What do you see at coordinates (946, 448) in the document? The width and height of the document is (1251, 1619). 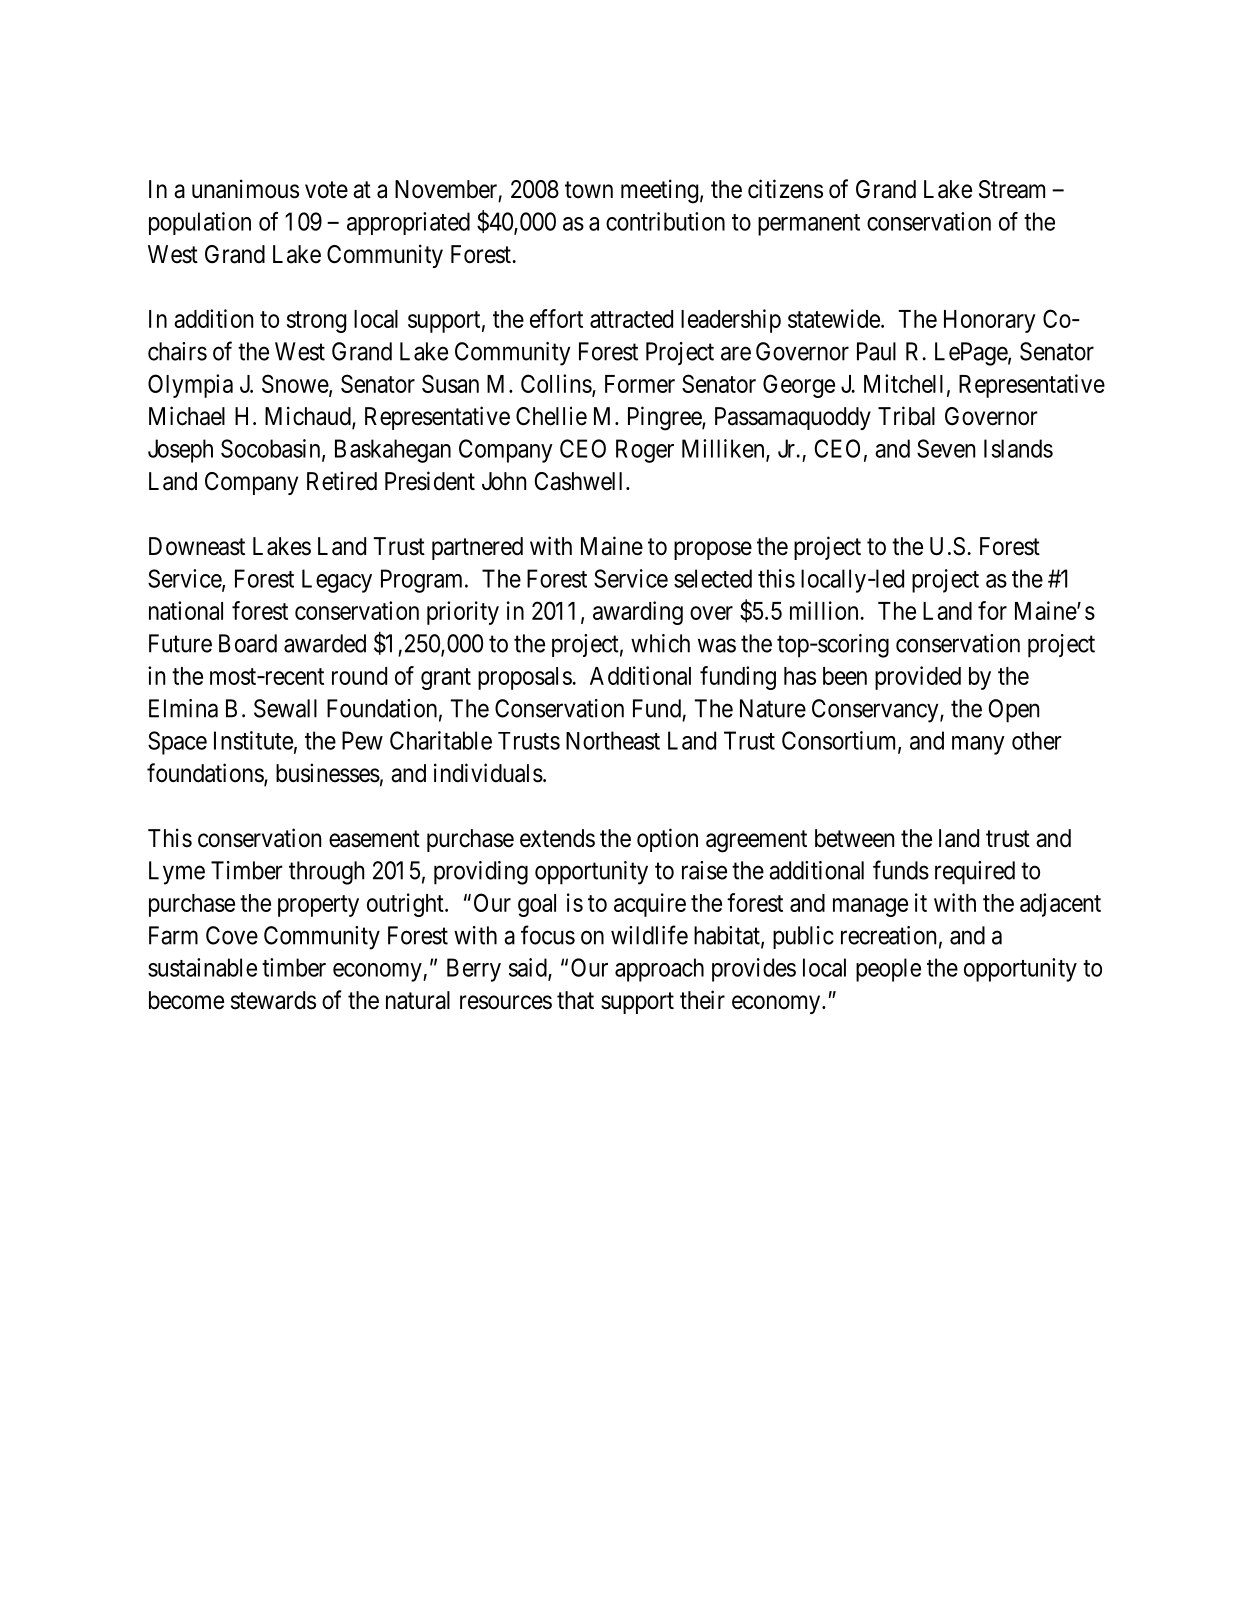 I see `Seven` at bounding box center [946, 448].
